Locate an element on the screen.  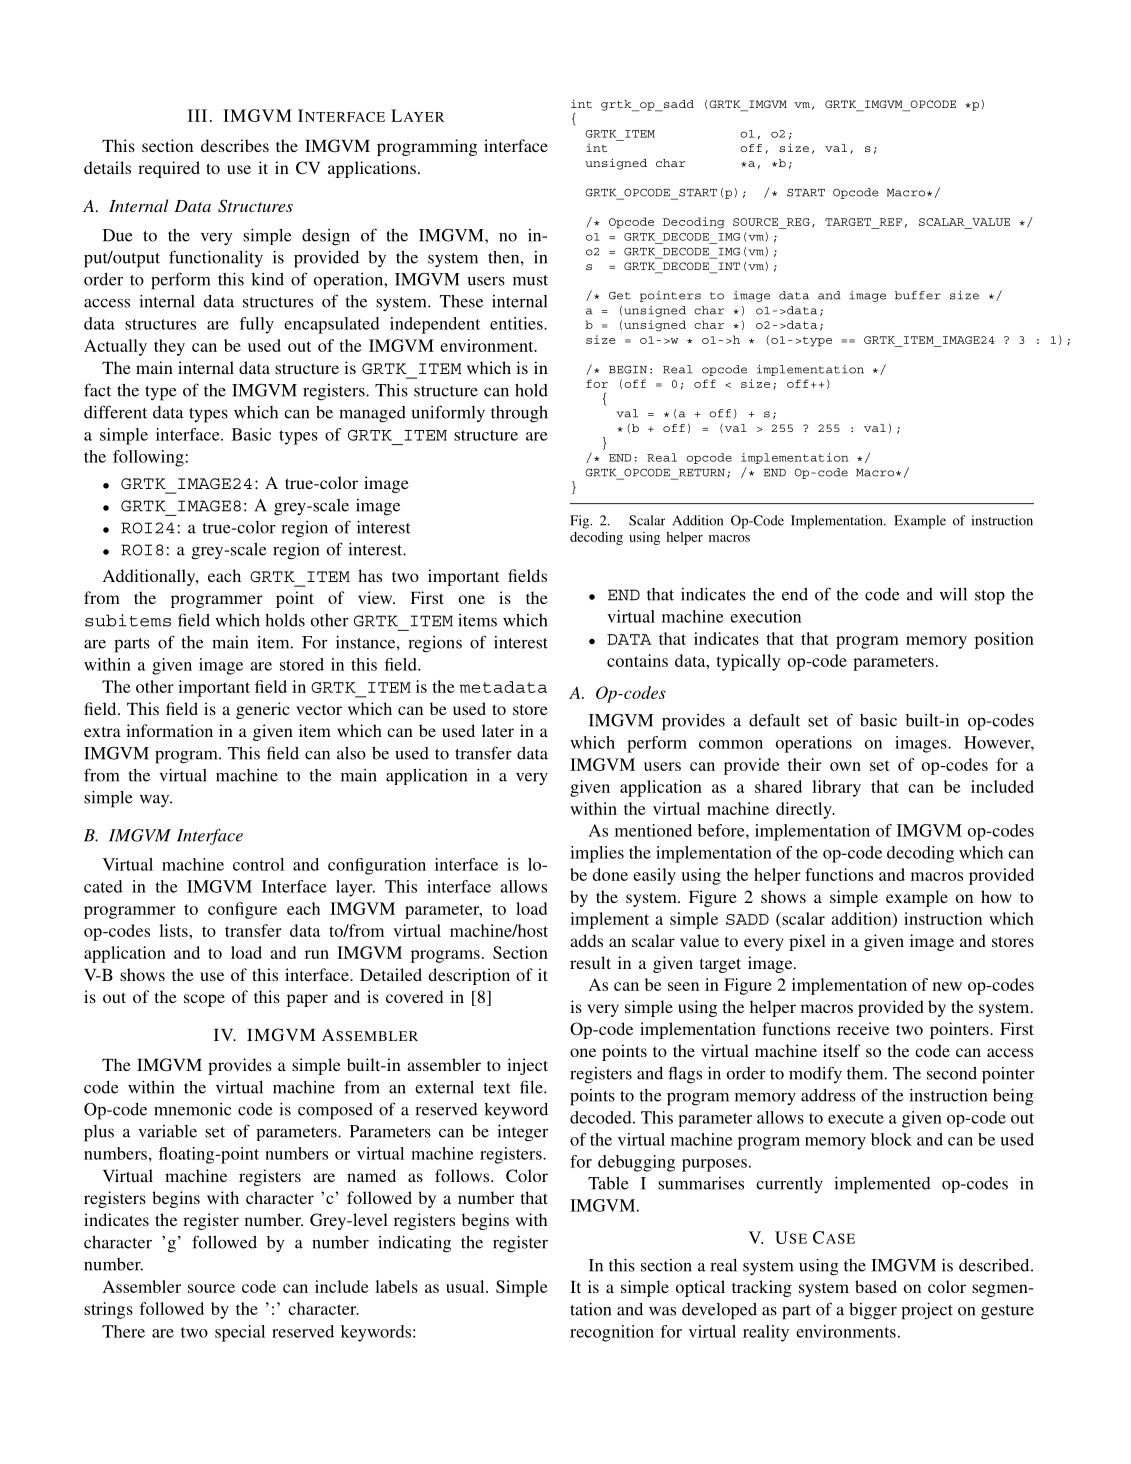
must is located at coordinates (530, 280).
